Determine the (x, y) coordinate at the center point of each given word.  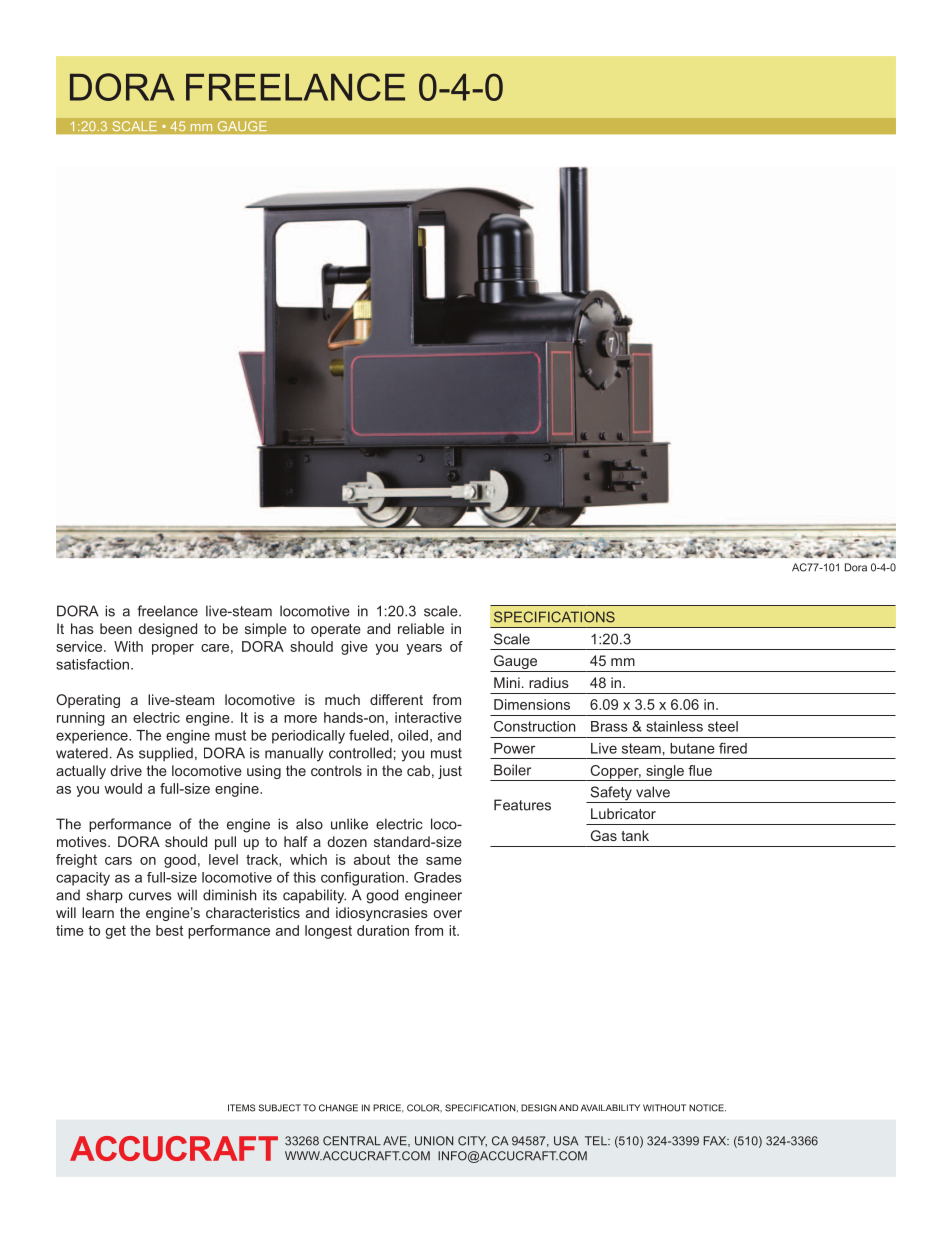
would (123, 788)
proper (173, 649)
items (241, 1108)
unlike (349, 824)
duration (383, 930)
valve (653, 792)
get (115, 932)
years (424, 649)
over (448, 914)
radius (549, 682)
